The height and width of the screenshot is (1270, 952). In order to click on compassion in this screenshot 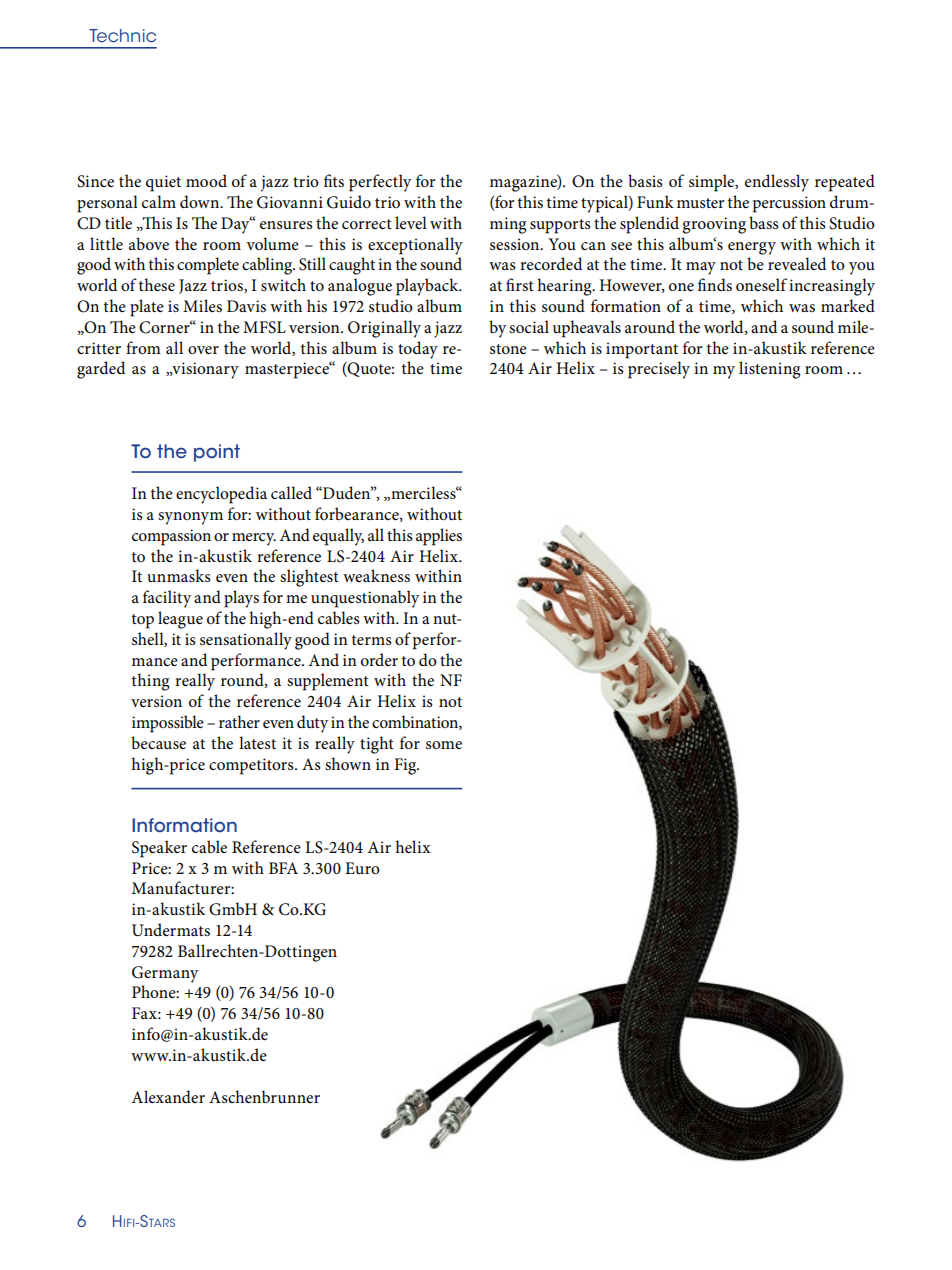, I will do `click(171, 537)`.
